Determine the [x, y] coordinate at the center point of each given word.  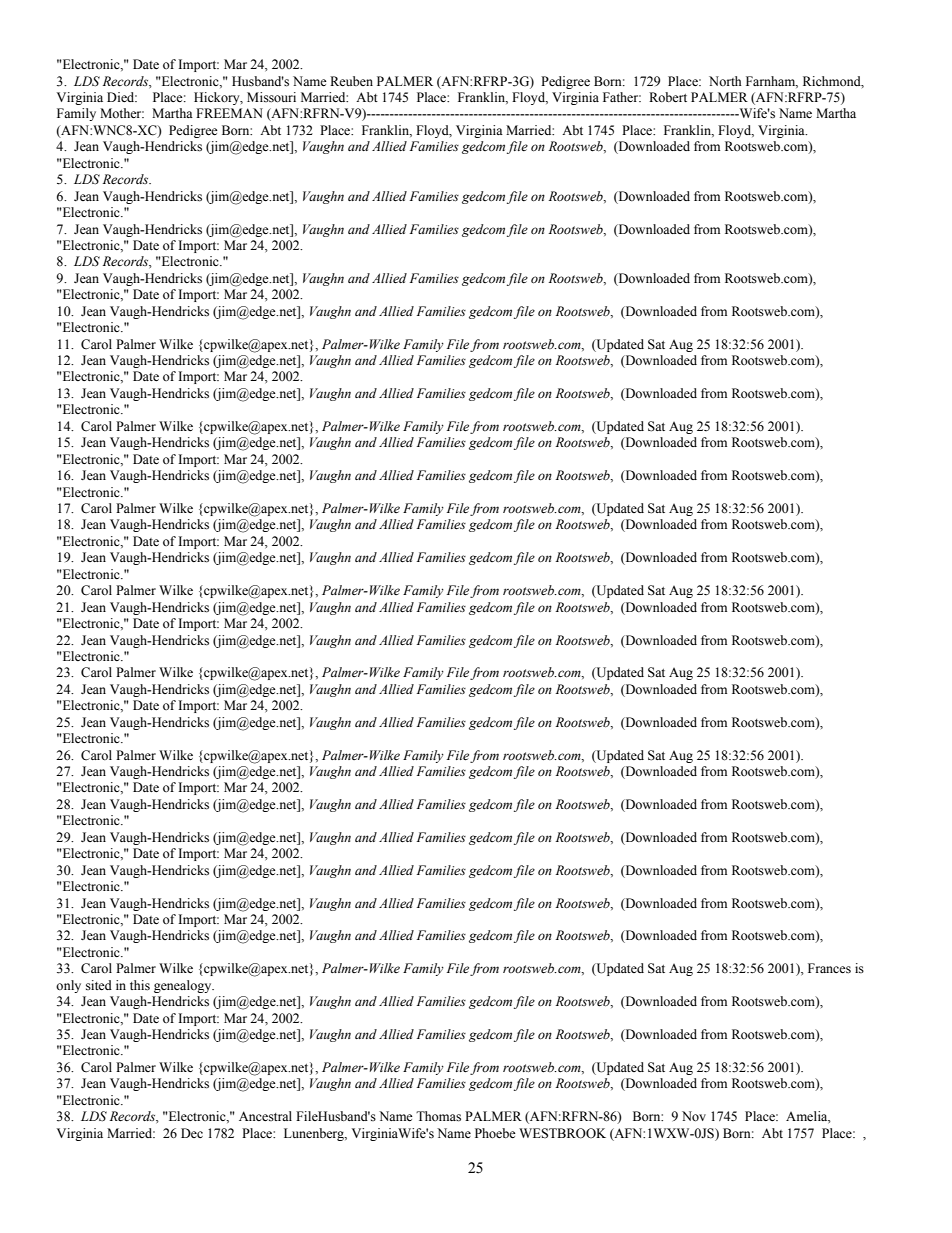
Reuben [351, 81]
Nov [694, 1116]
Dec [192, 1133]
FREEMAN [229, 113]
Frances [829, 968]
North [725, 81]
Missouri [271, 97]
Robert [668, 97]
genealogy [184, 986]
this [140, 985]
